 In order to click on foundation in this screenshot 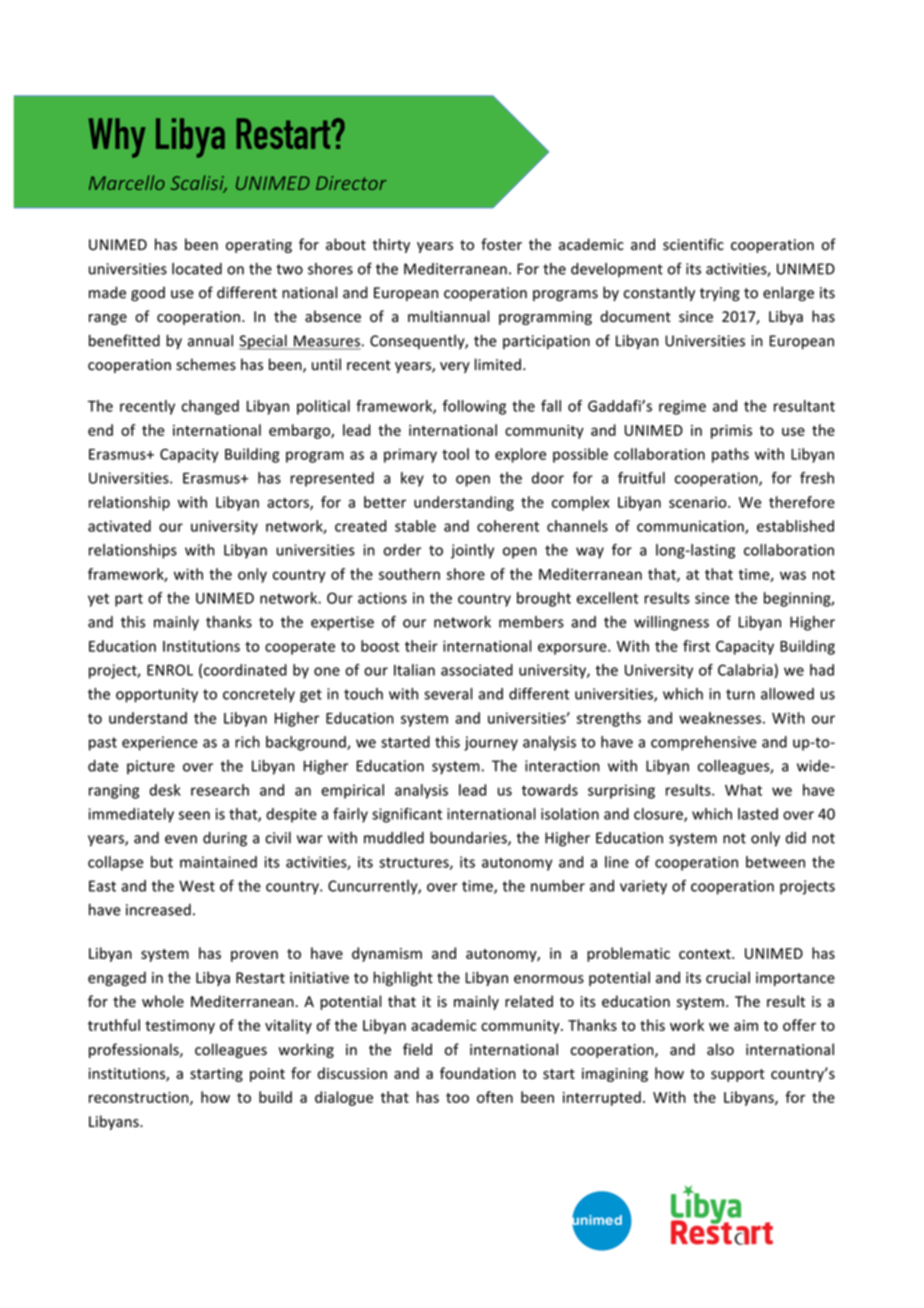, I will do `click(478, 1073)`.
